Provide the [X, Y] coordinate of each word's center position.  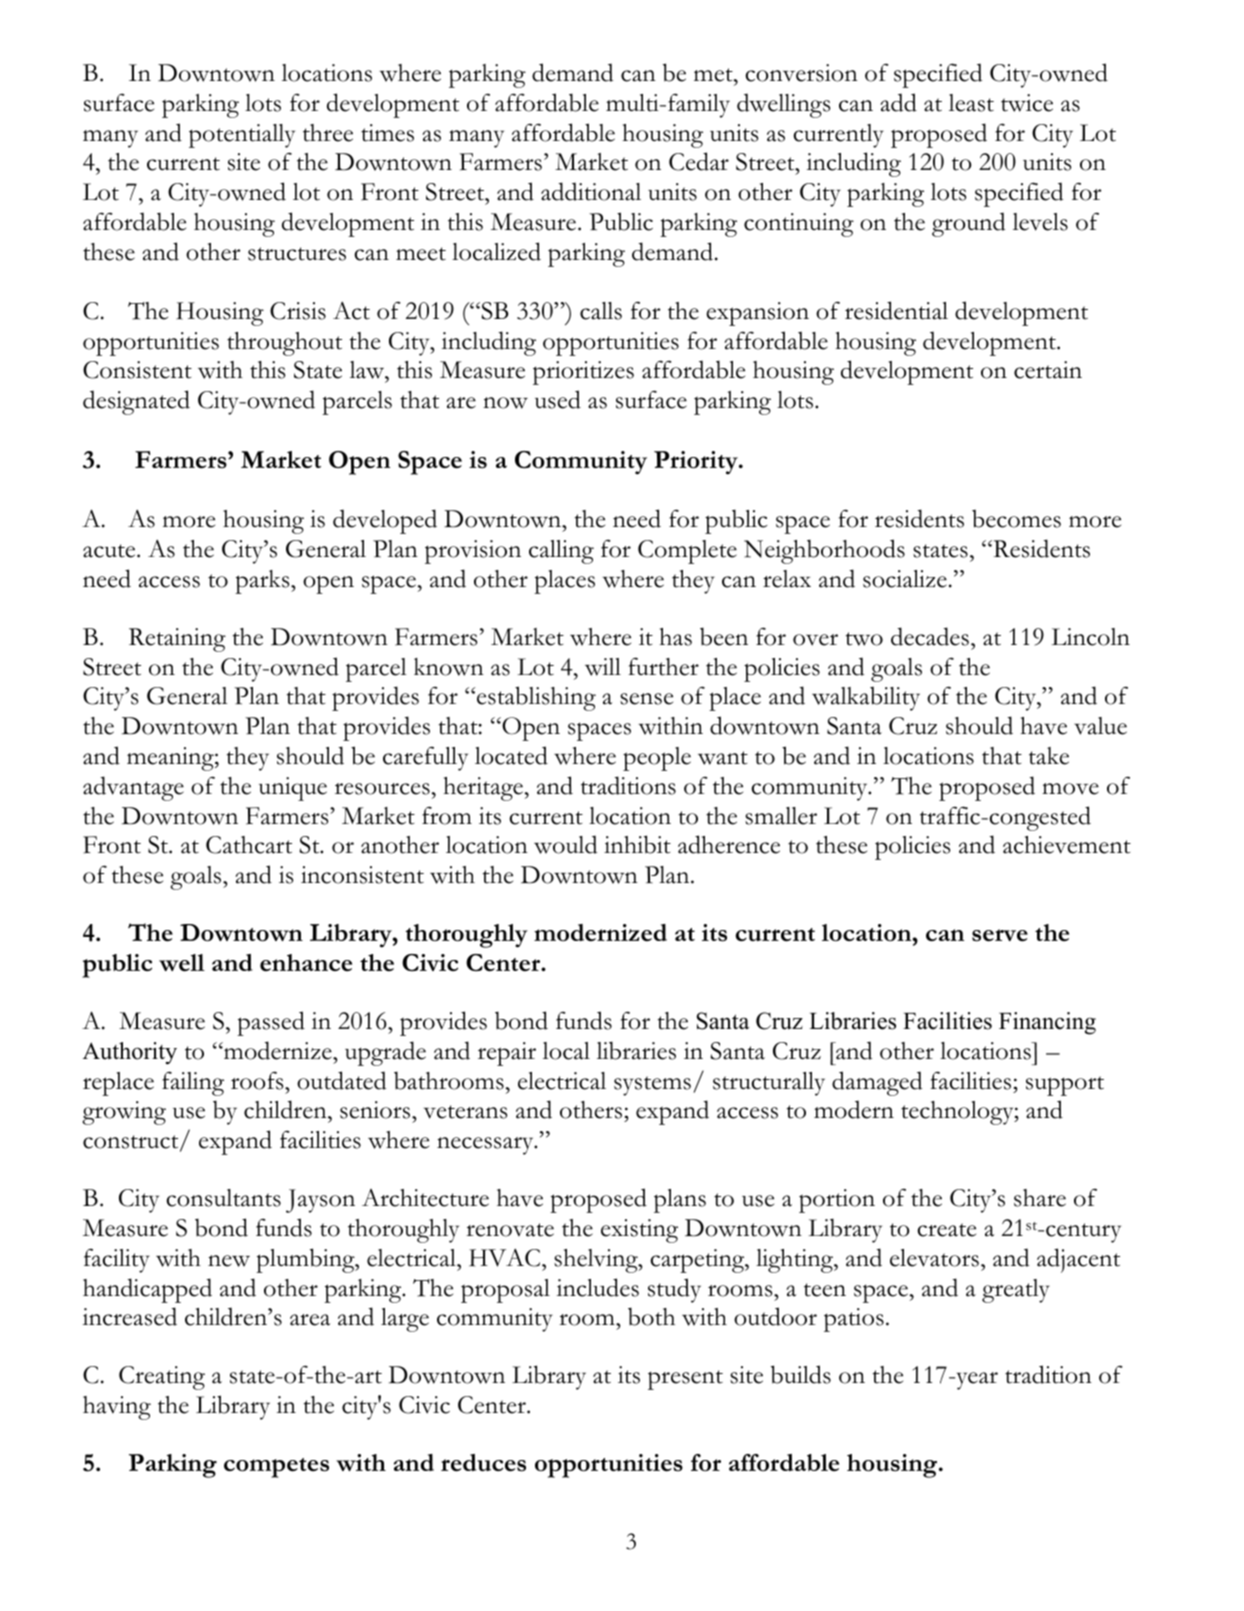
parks [263, 582]
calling [561, 552]
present [685, 1380]
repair [507, 1054]
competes [276, 1468]
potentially [242, 136]
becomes [1016, 518]
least [971, 103]
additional [591, 191]
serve [1000, 935]
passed [271, 1023]
